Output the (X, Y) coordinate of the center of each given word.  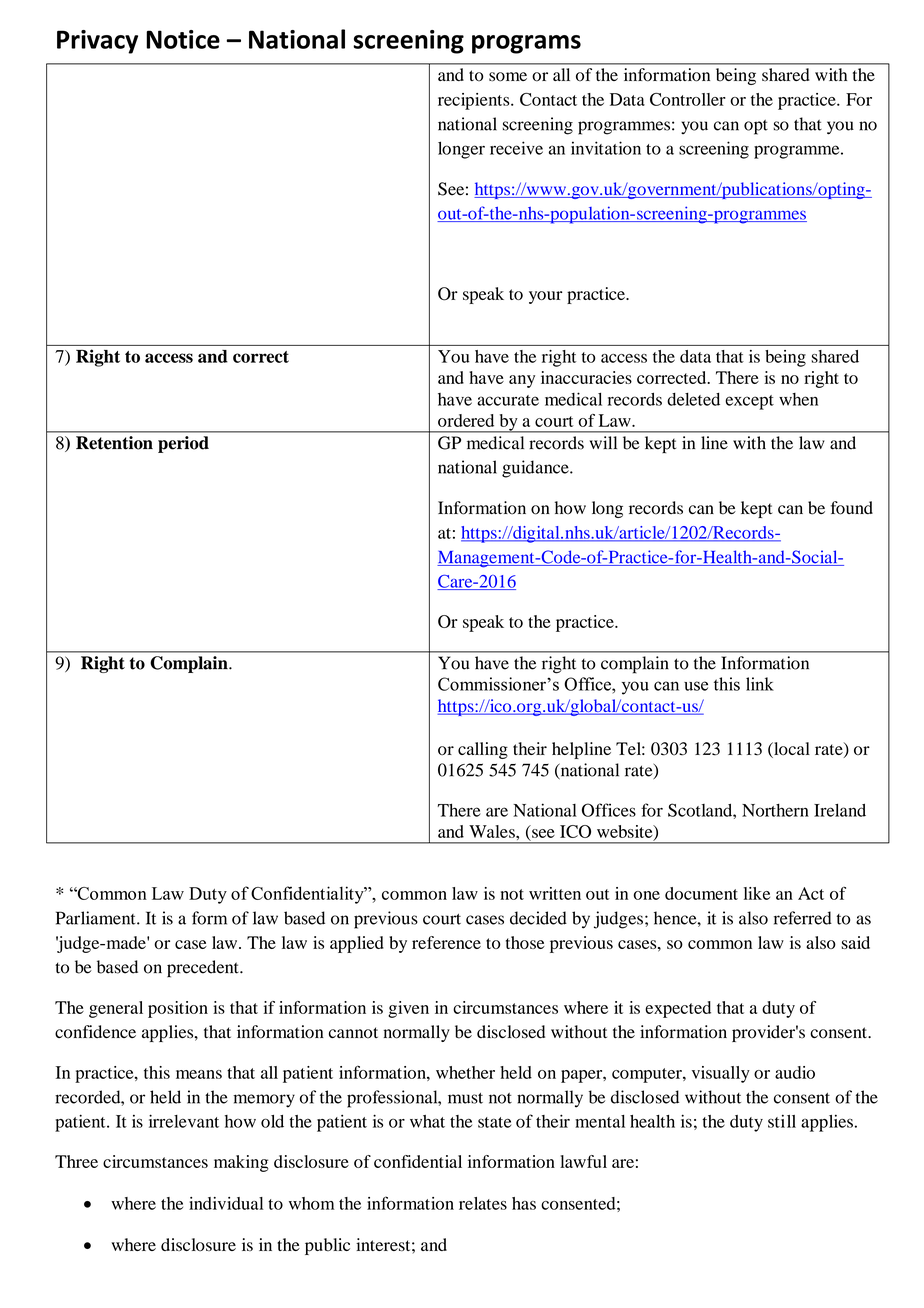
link (760, 684)
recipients (475, 101)
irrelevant (184, 1121)
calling (483, 750)
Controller (688, 99)
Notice (183, 39)
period (183, 444)
